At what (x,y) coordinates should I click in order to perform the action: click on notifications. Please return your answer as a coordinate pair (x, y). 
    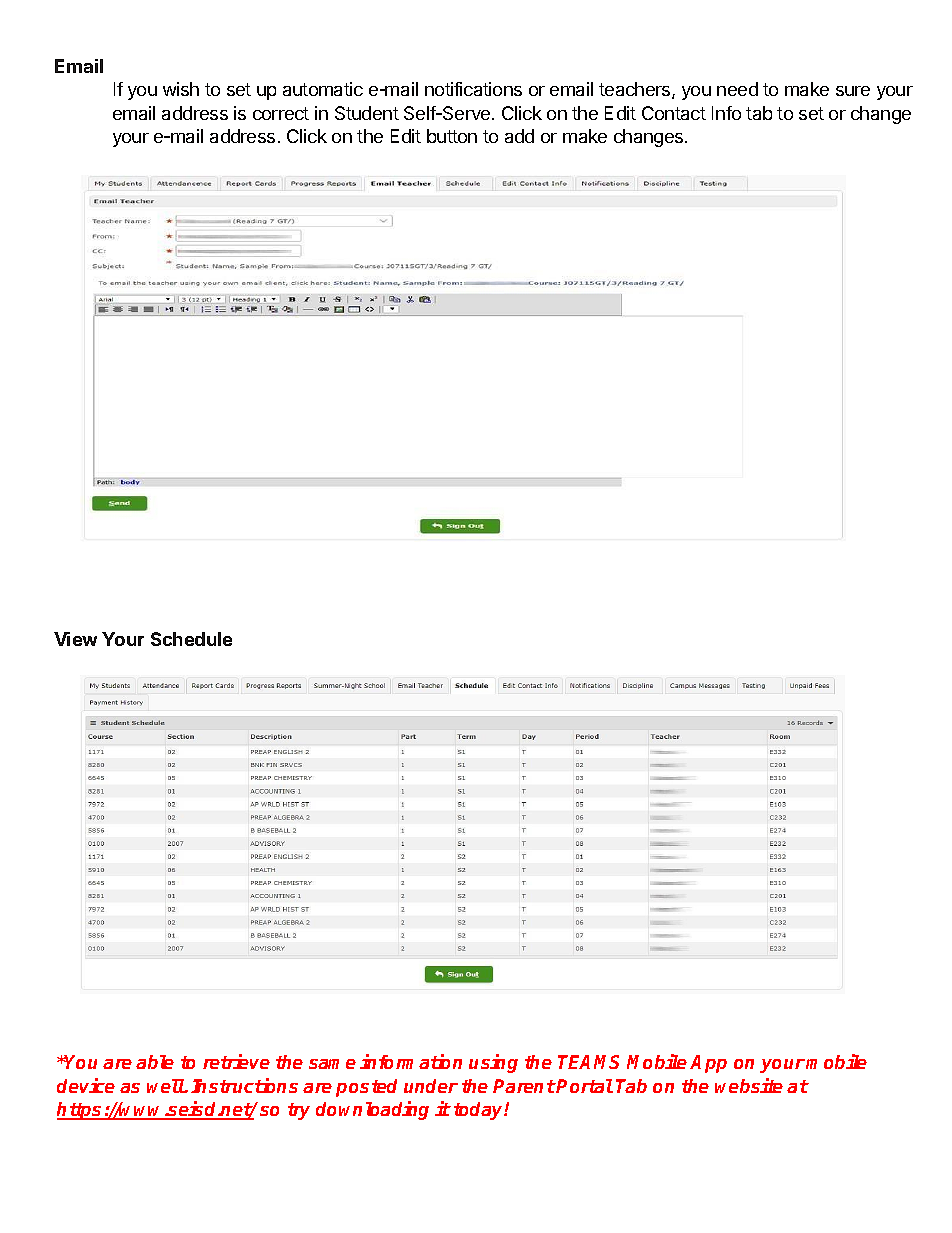
    Looking at the image, I should click on (473, 89).
